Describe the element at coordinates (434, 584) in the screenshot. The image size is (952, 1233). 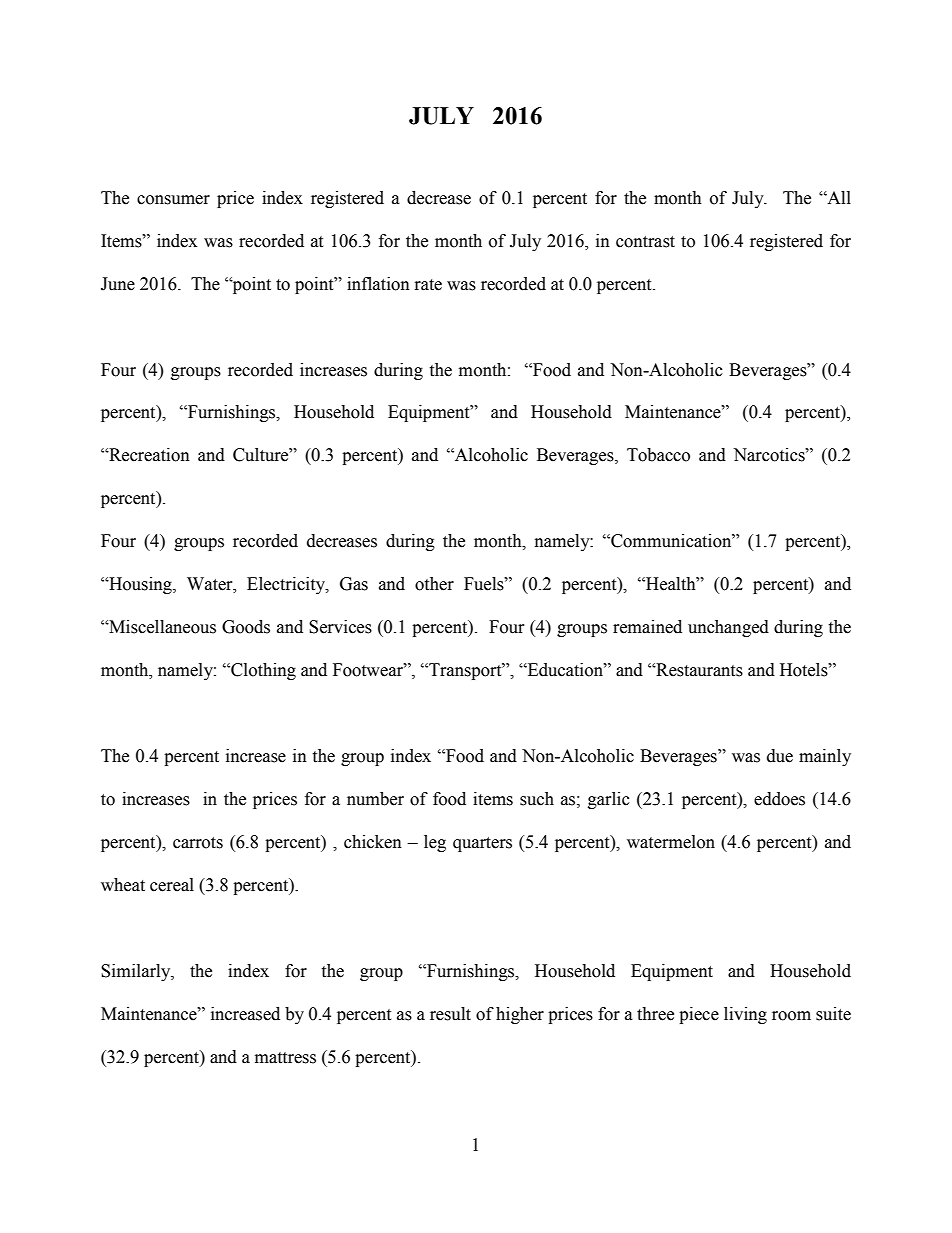
I see `other` at that location.
